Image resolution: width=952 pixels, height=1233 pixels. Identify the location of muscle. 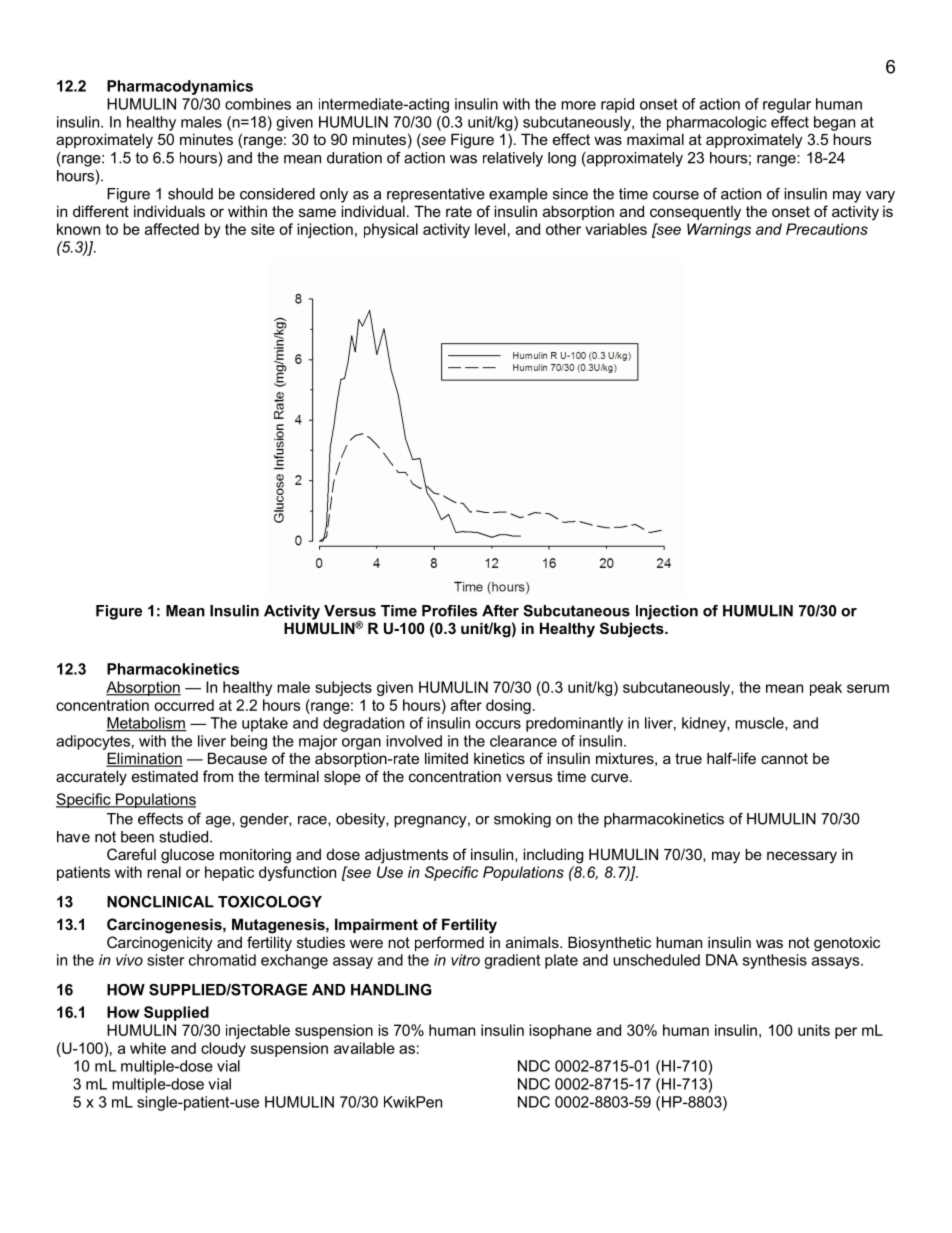
(760, 724).
